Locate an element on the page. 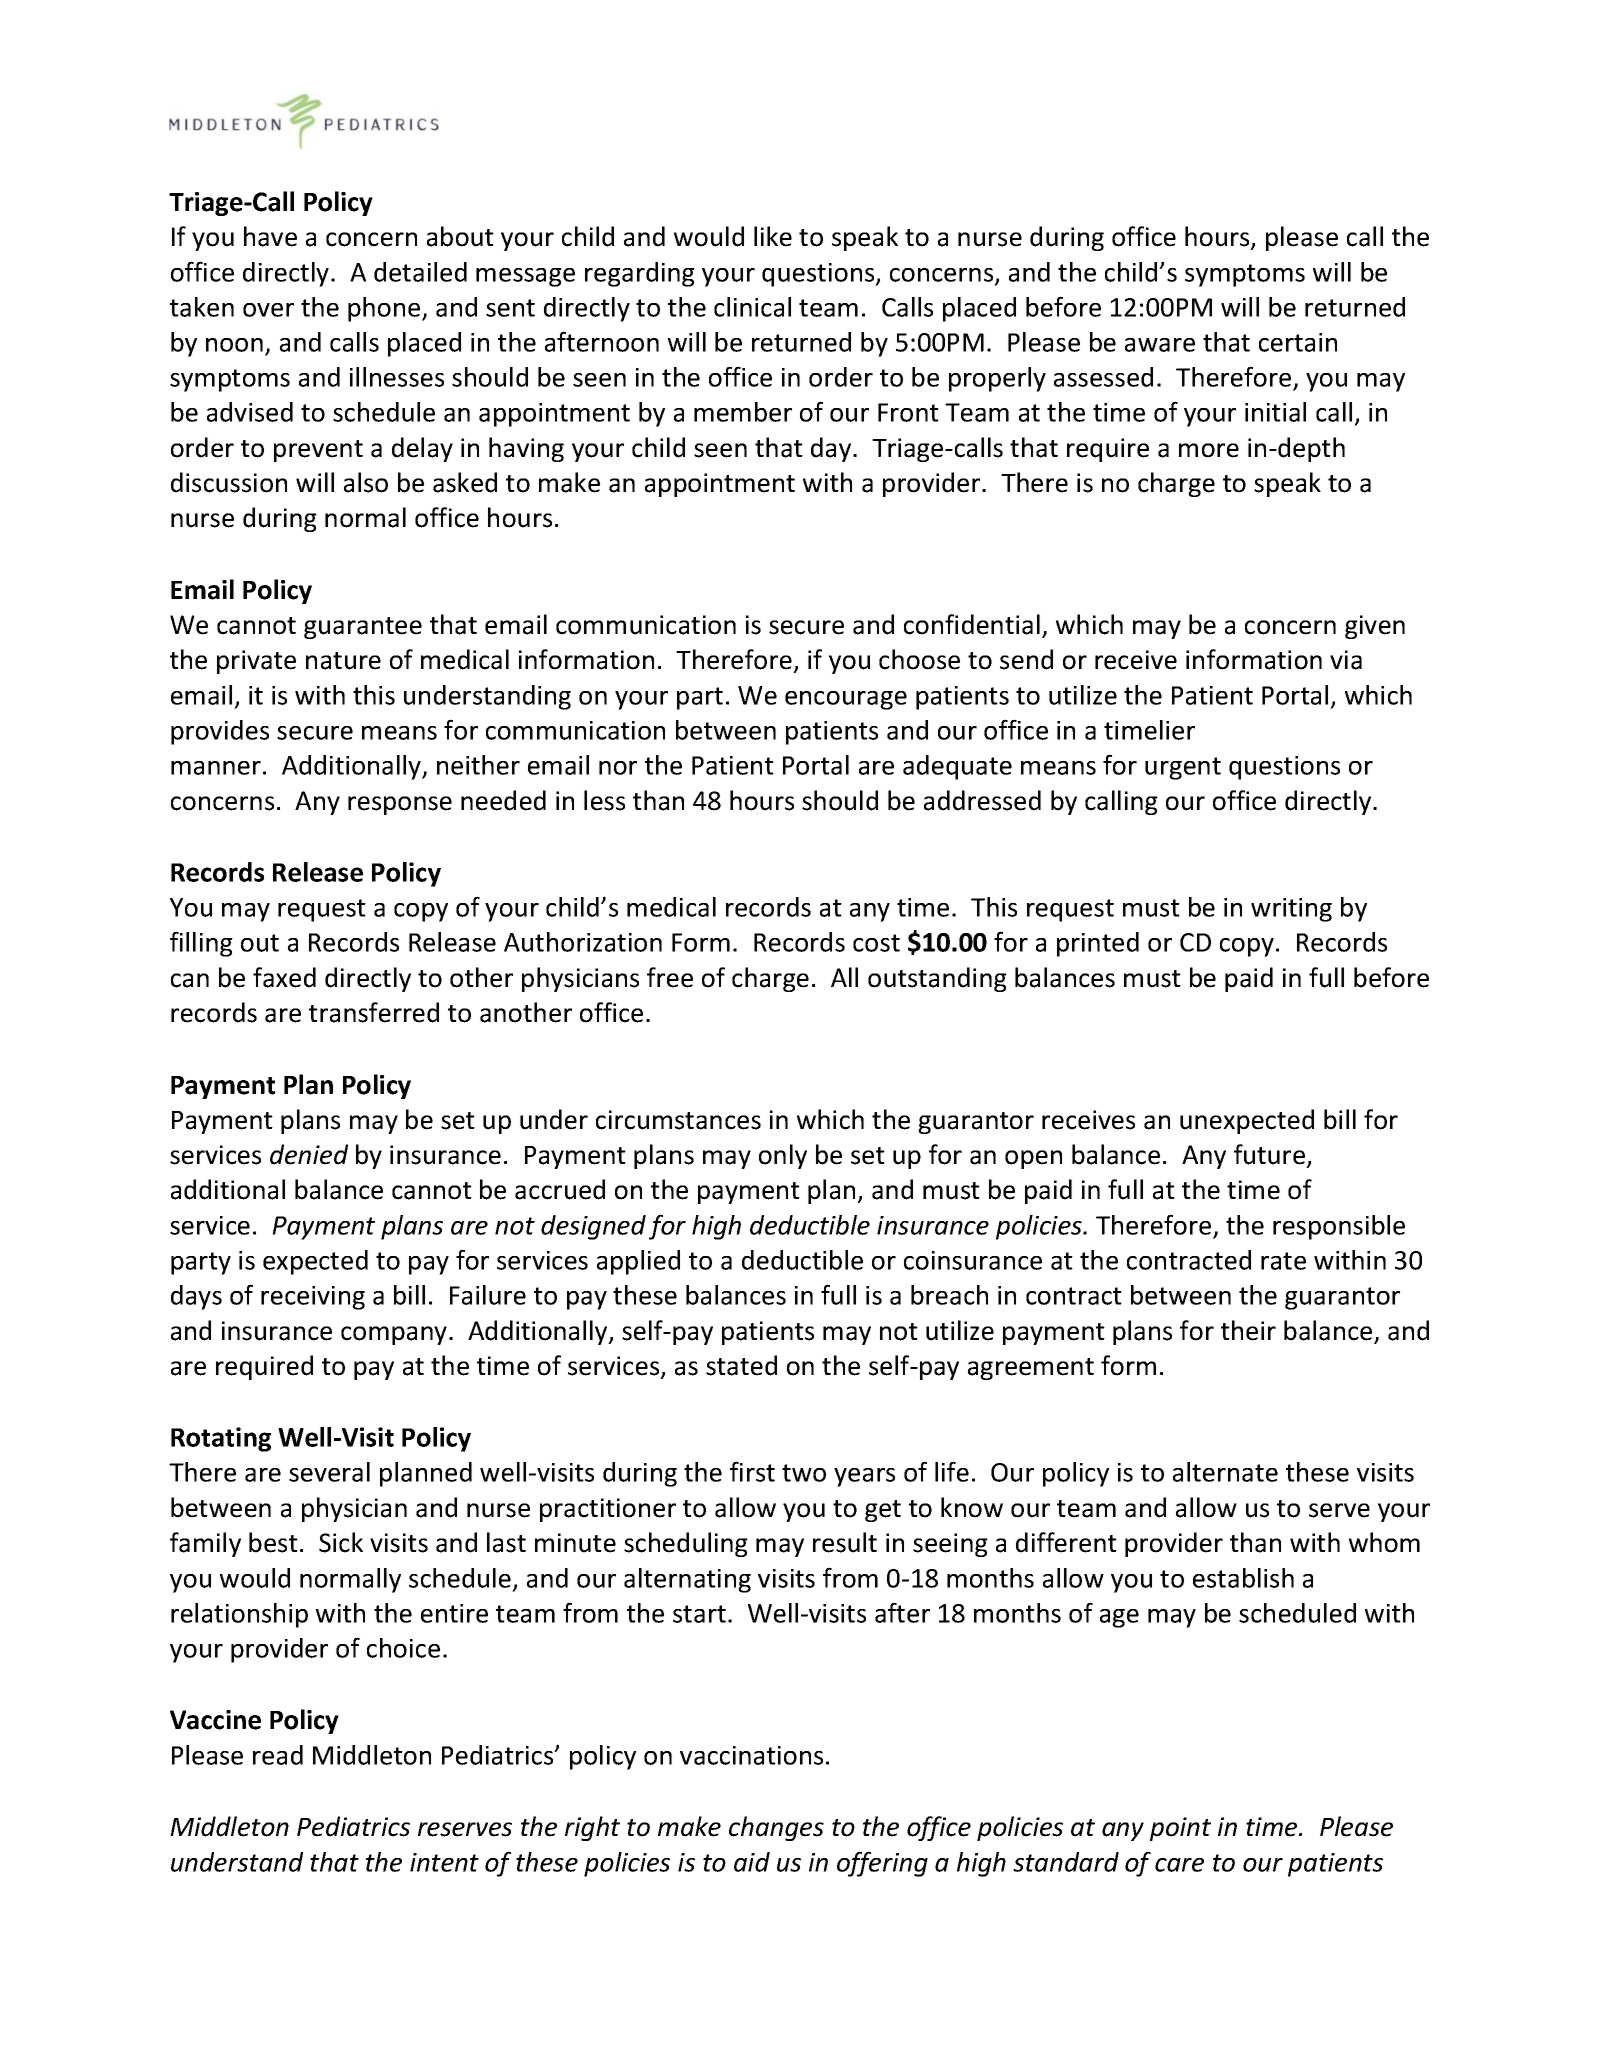 The height and width of the document is (2072, 1601). their is located at coordinates (1248, 1330).
